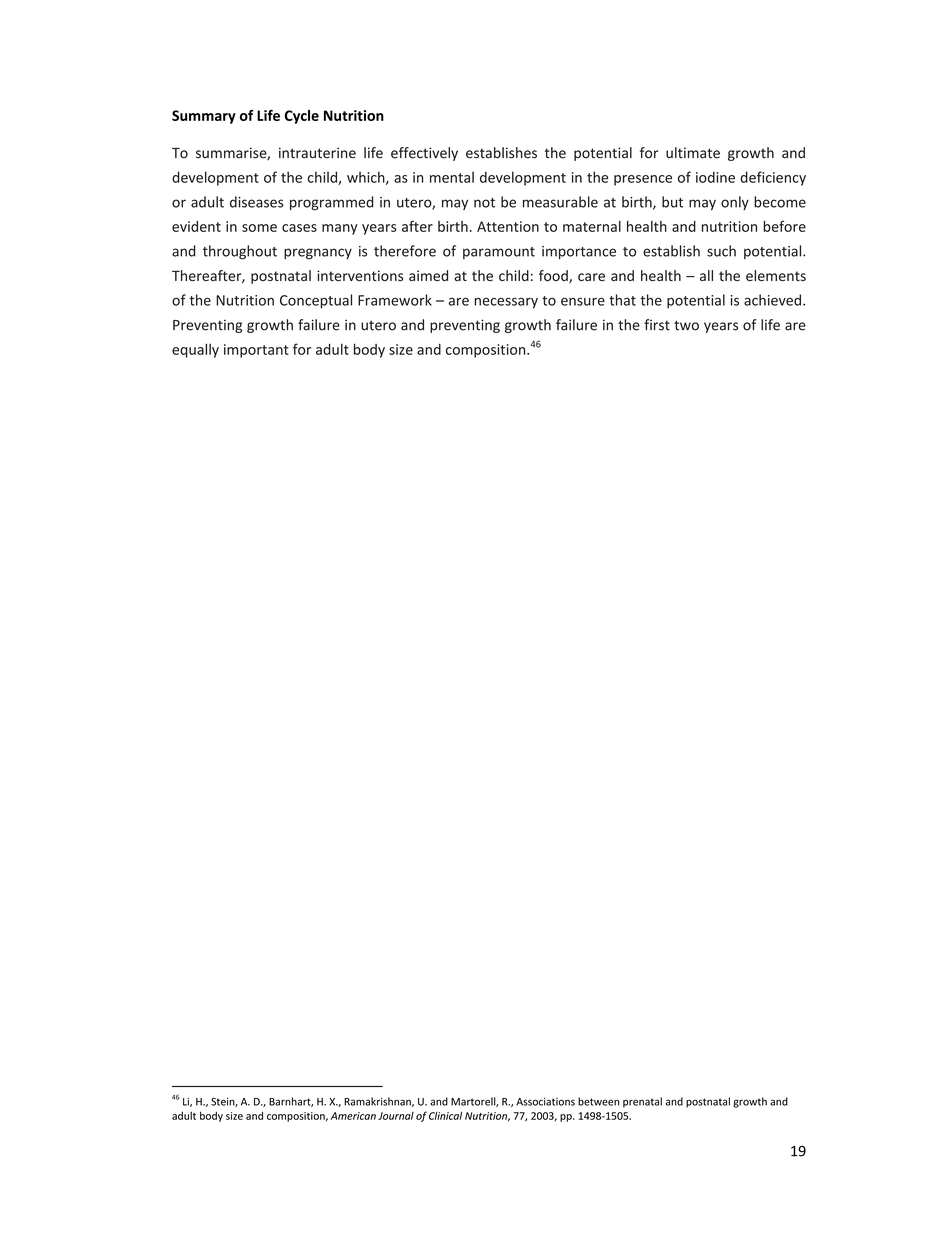 This screenshot has height=1233, width=952. What do you see at coordinates (301, 117) in the screenshot?
I see `Cycle` at bounding box center [301, 117].
